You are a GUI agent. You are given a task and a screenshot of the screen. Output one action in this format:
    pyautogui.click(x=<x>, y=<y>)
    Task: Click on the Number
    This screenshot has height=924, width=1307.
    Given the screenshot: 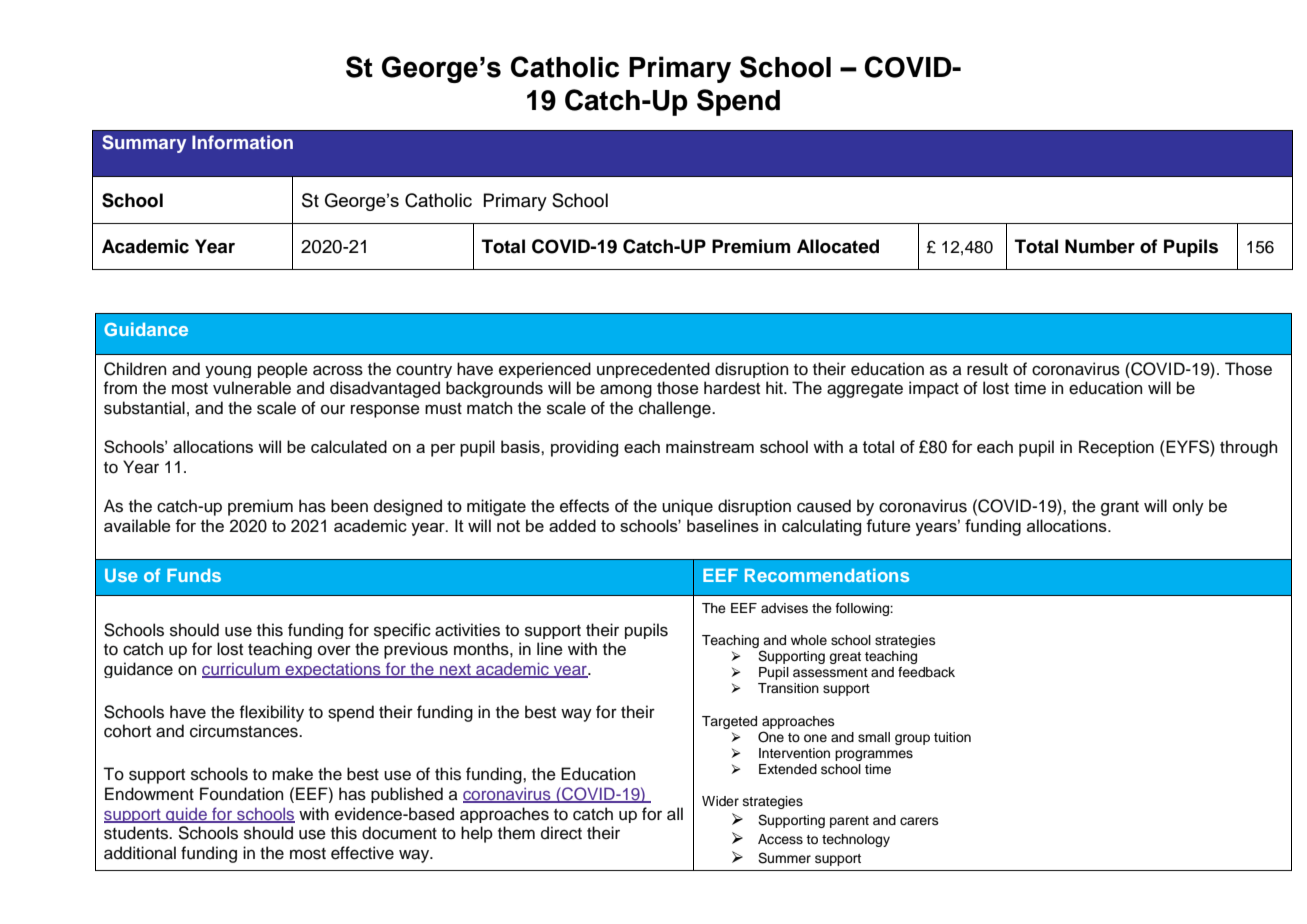 What is the action you would take?
    pyautogui.click(x=1100, y=246)
